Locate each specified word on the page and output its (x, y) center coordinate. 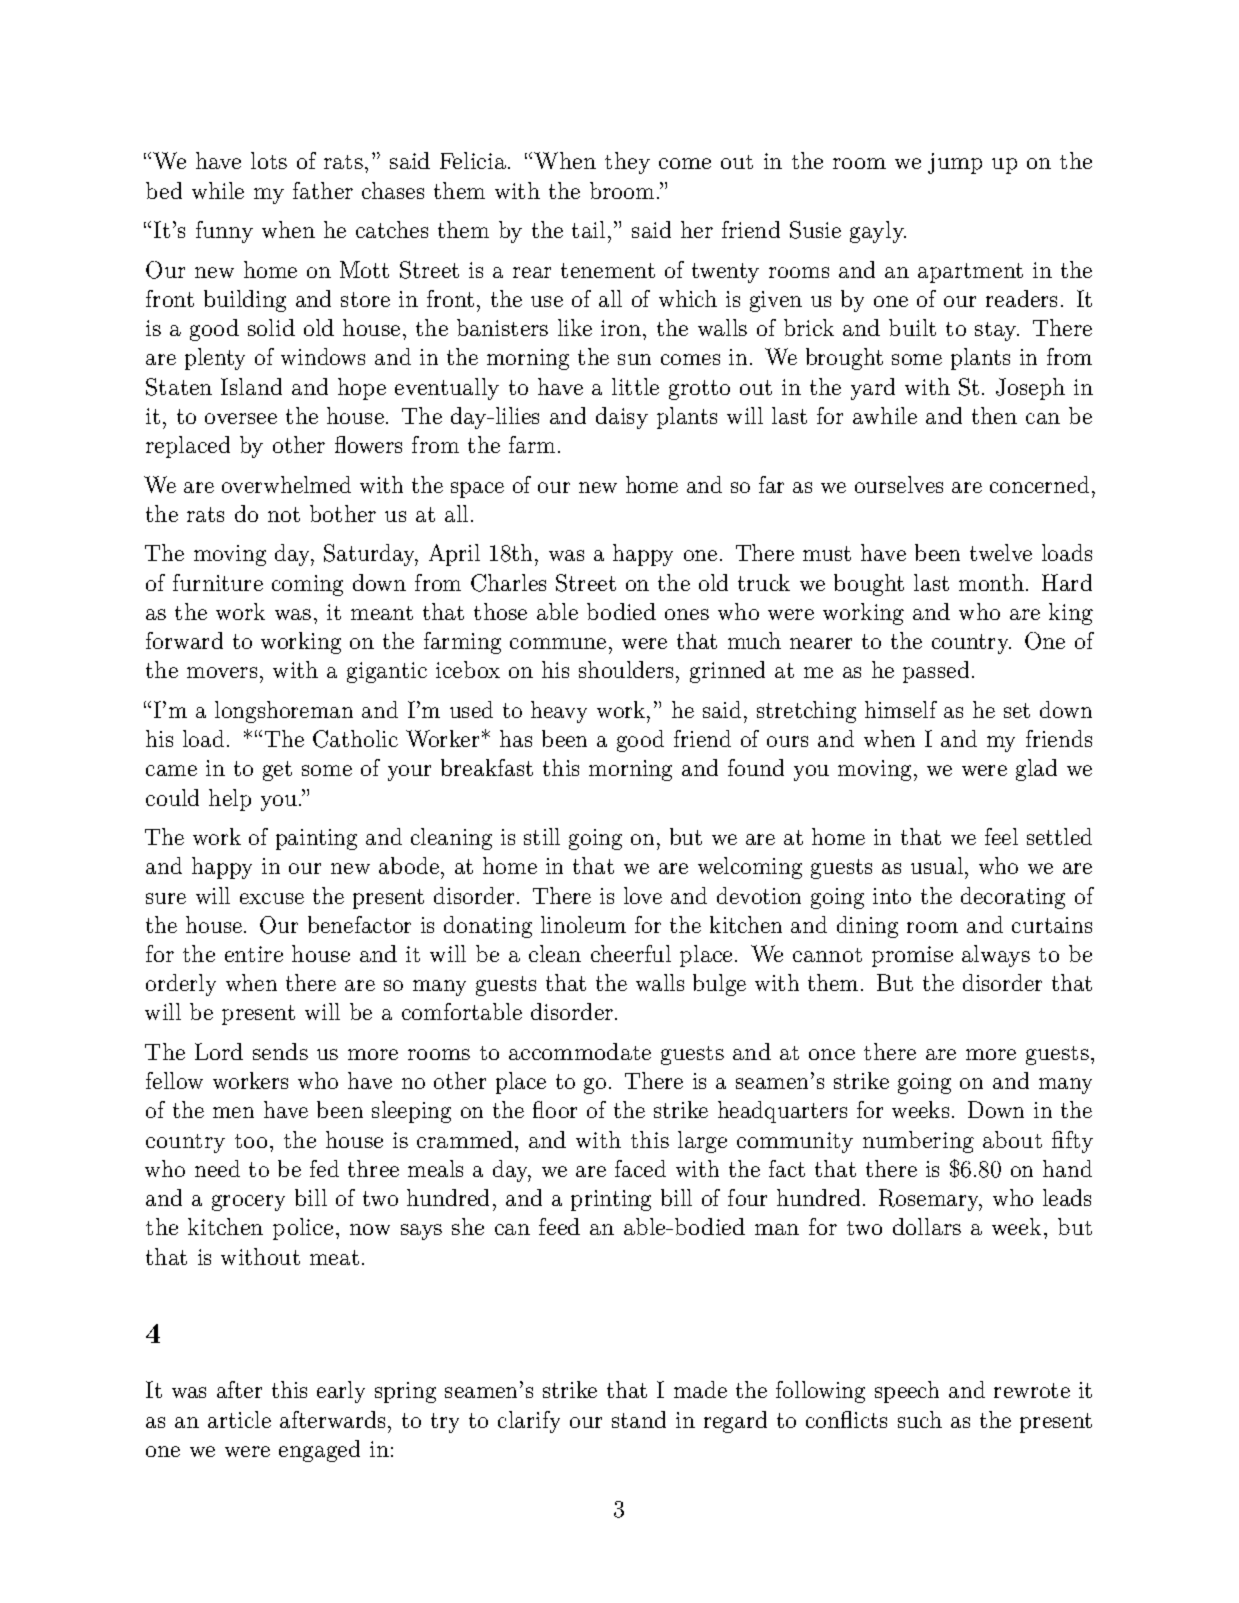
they (627, 163)
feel (1001, 836)
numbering (918, 1142)
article (239, 1419)
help (230, 800)
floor (555, 1109)
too (251, 1141)
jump (955, 163)
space (477, 490)
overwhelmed (286, 484)
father (323, 190)
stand (639, 1419)
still (542, 836)
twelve (1001, 552)
